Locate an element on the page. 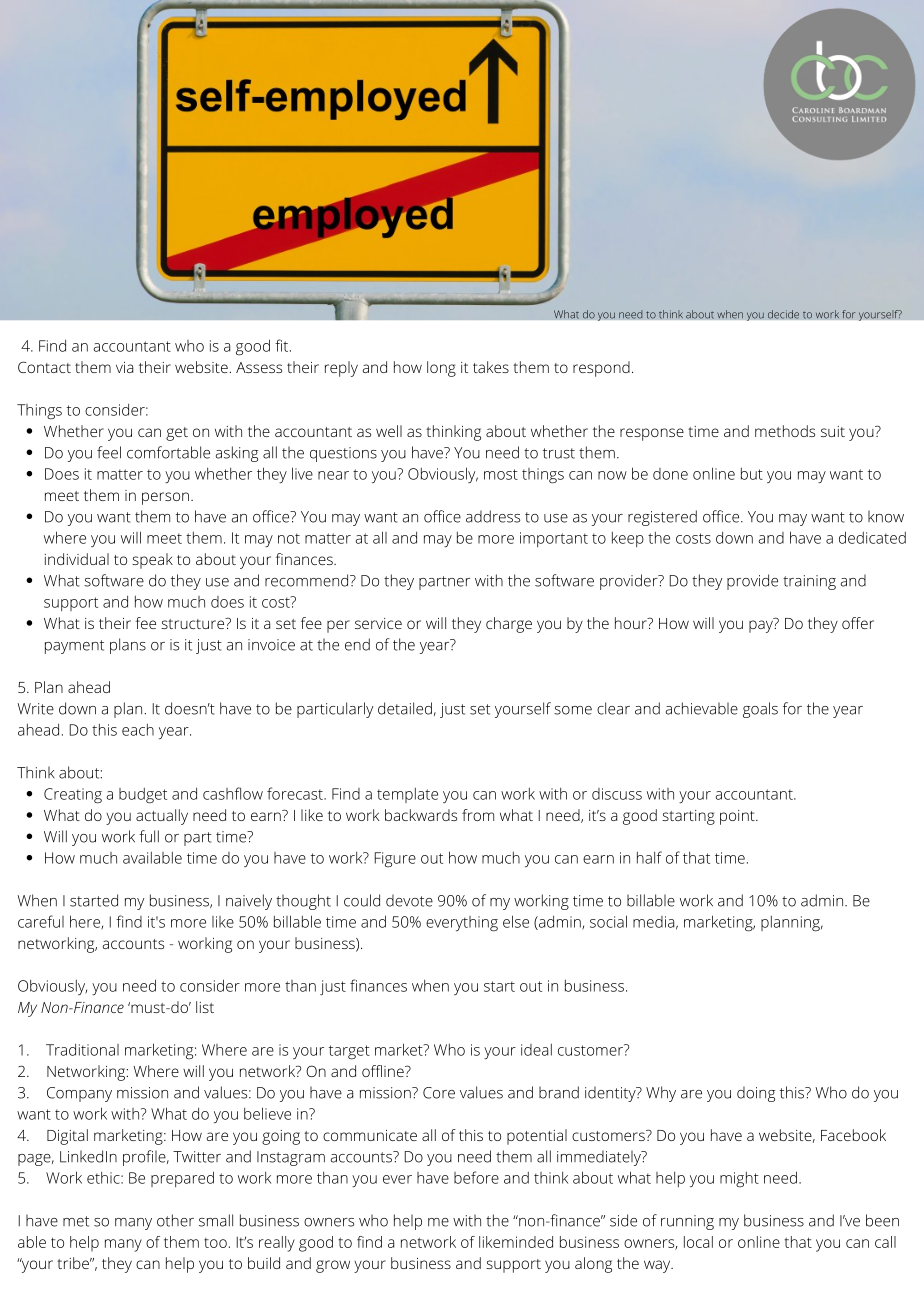  takes is located at coordinates (491, 367).
